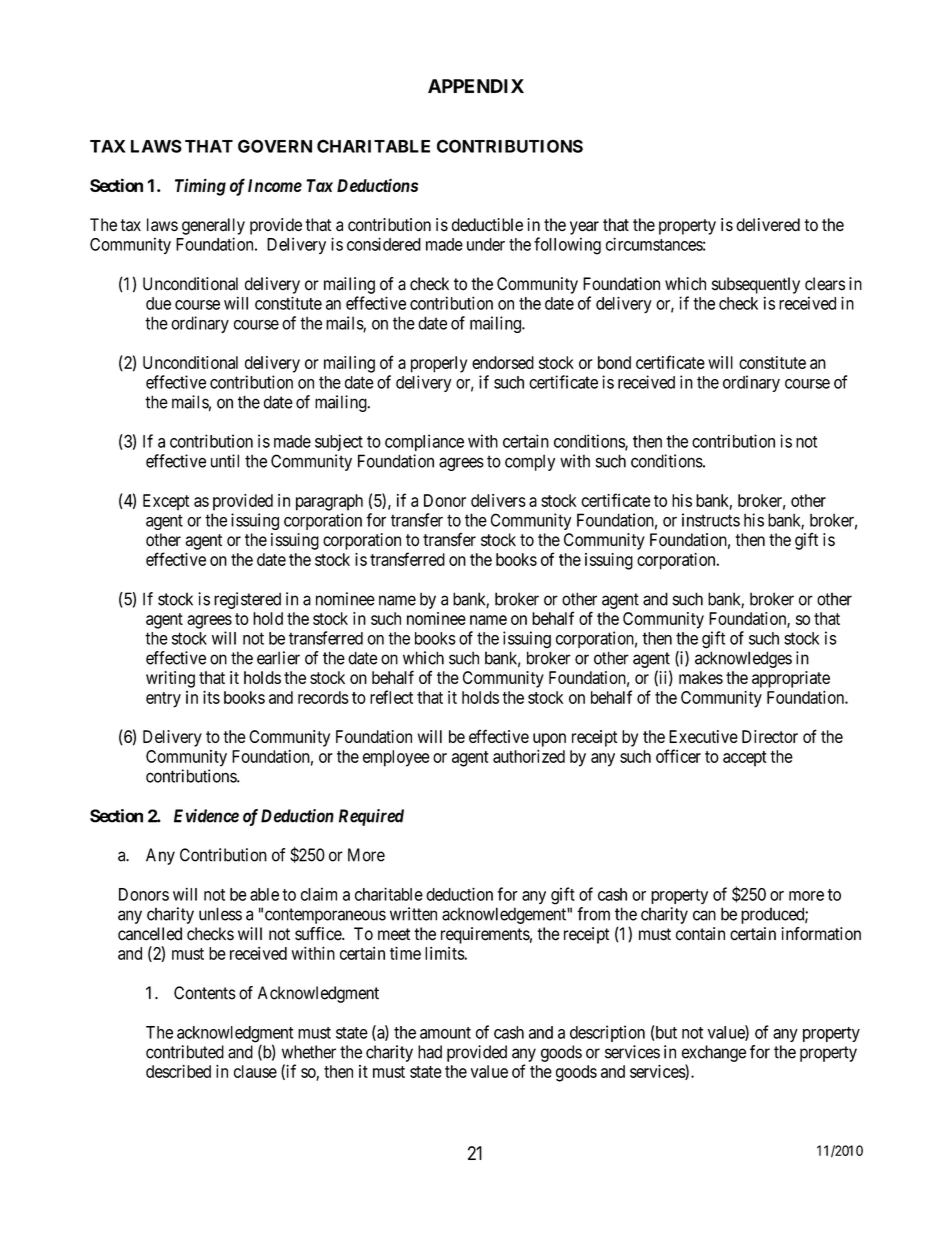 This screenshot has height=1233, width=952. Describe the element at coordinates (255, 1071) in the screenshot. I see `clause` at that location.
